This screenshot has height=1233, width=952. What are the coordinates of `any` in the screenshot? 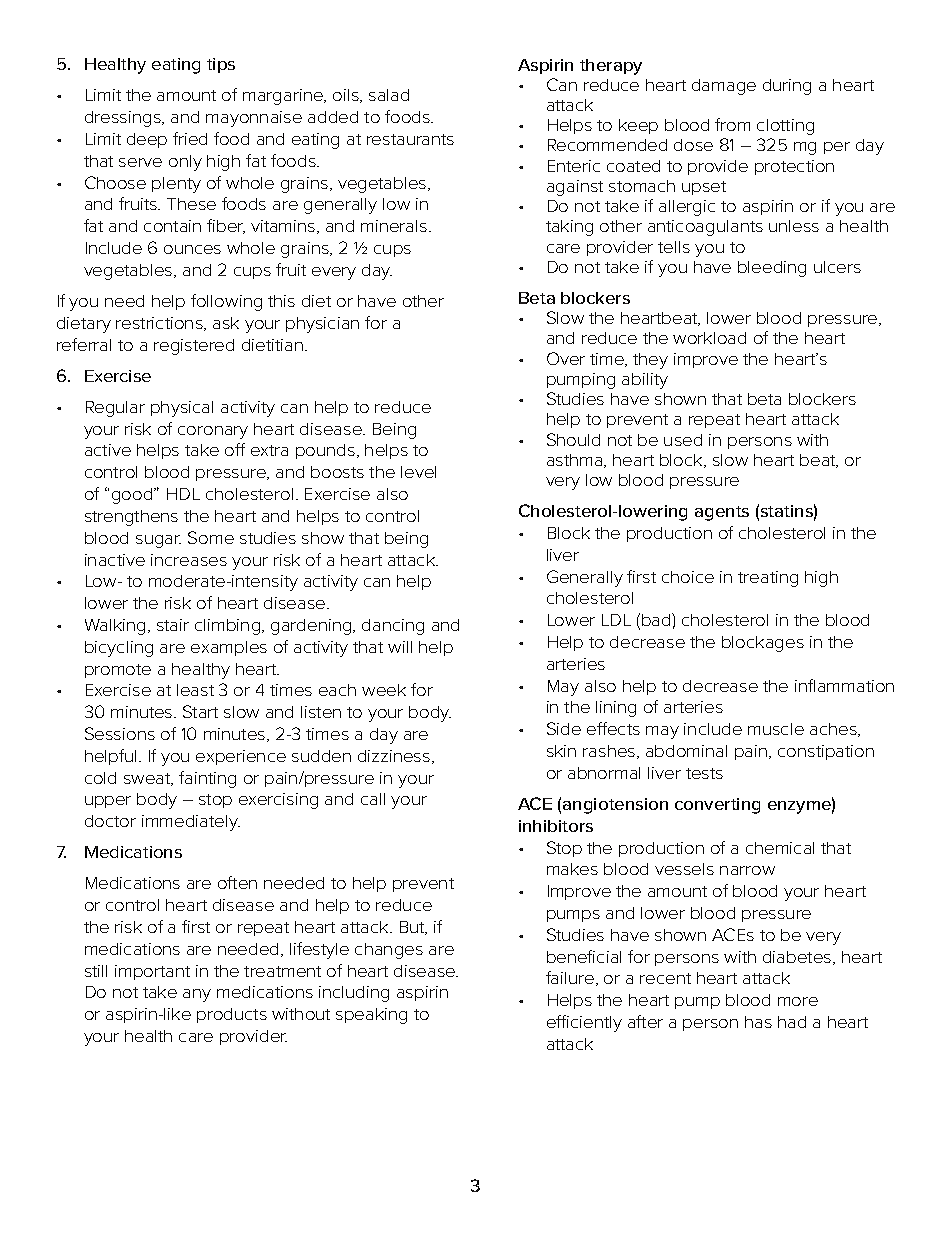 It's located at (197, 995).
